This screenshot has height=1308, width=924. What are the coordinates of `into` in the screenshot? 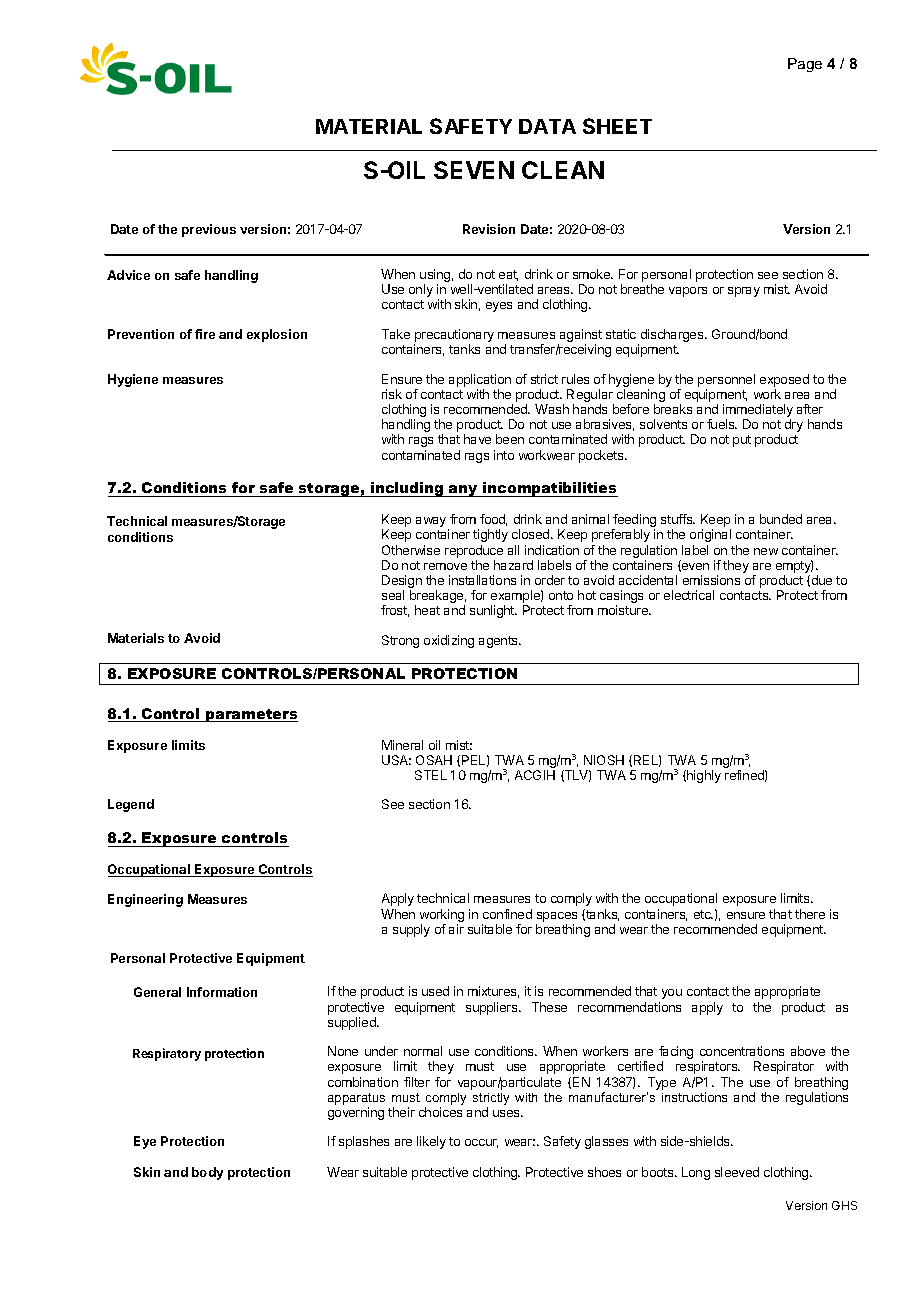 It's located at (504, 455).
